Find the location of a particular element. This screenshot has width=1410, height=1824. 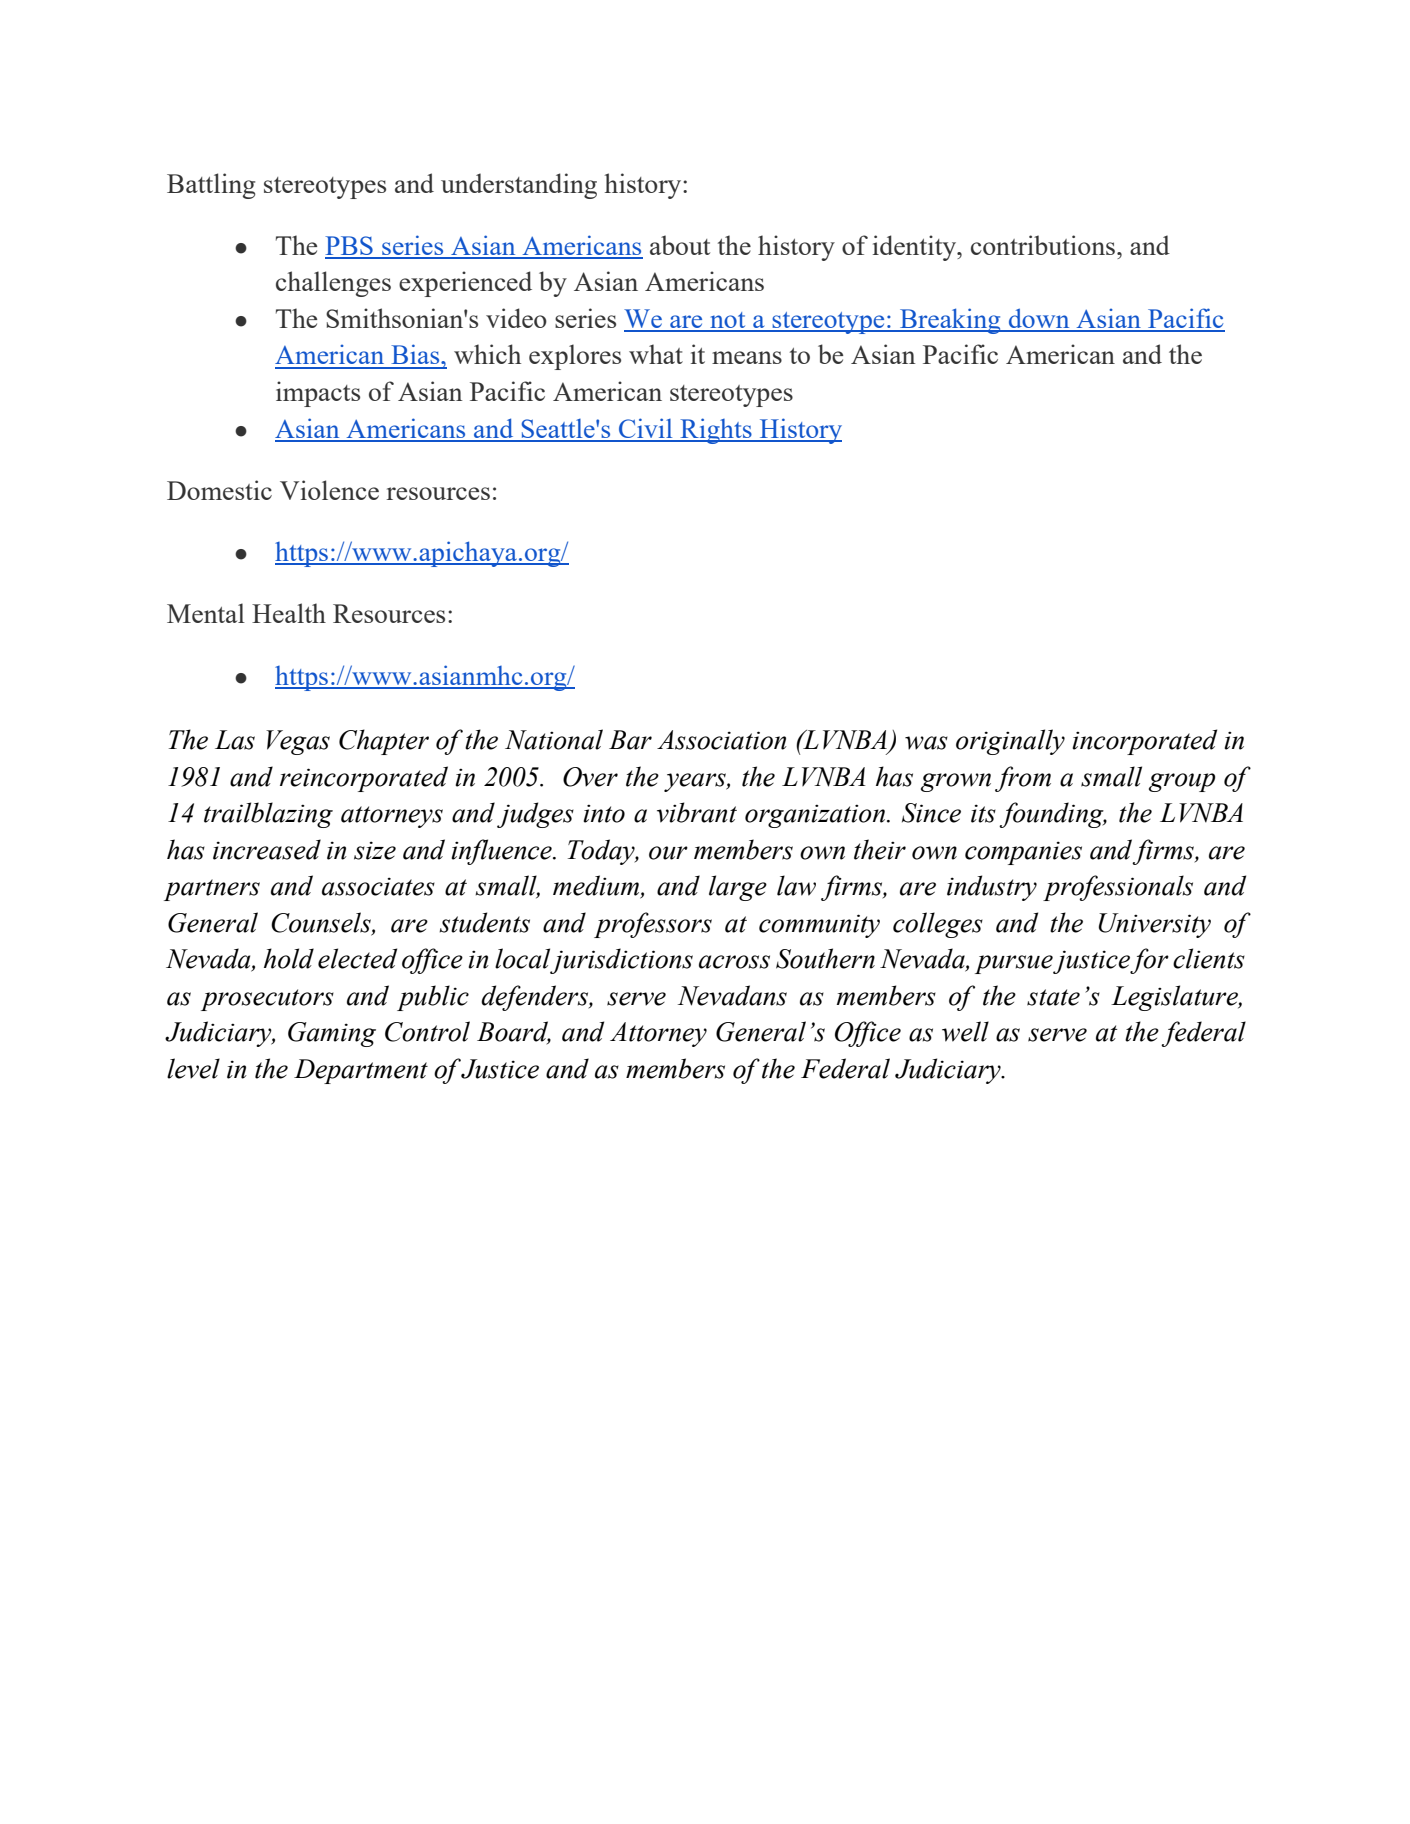

originally is located at coordinates (1010, 742).
